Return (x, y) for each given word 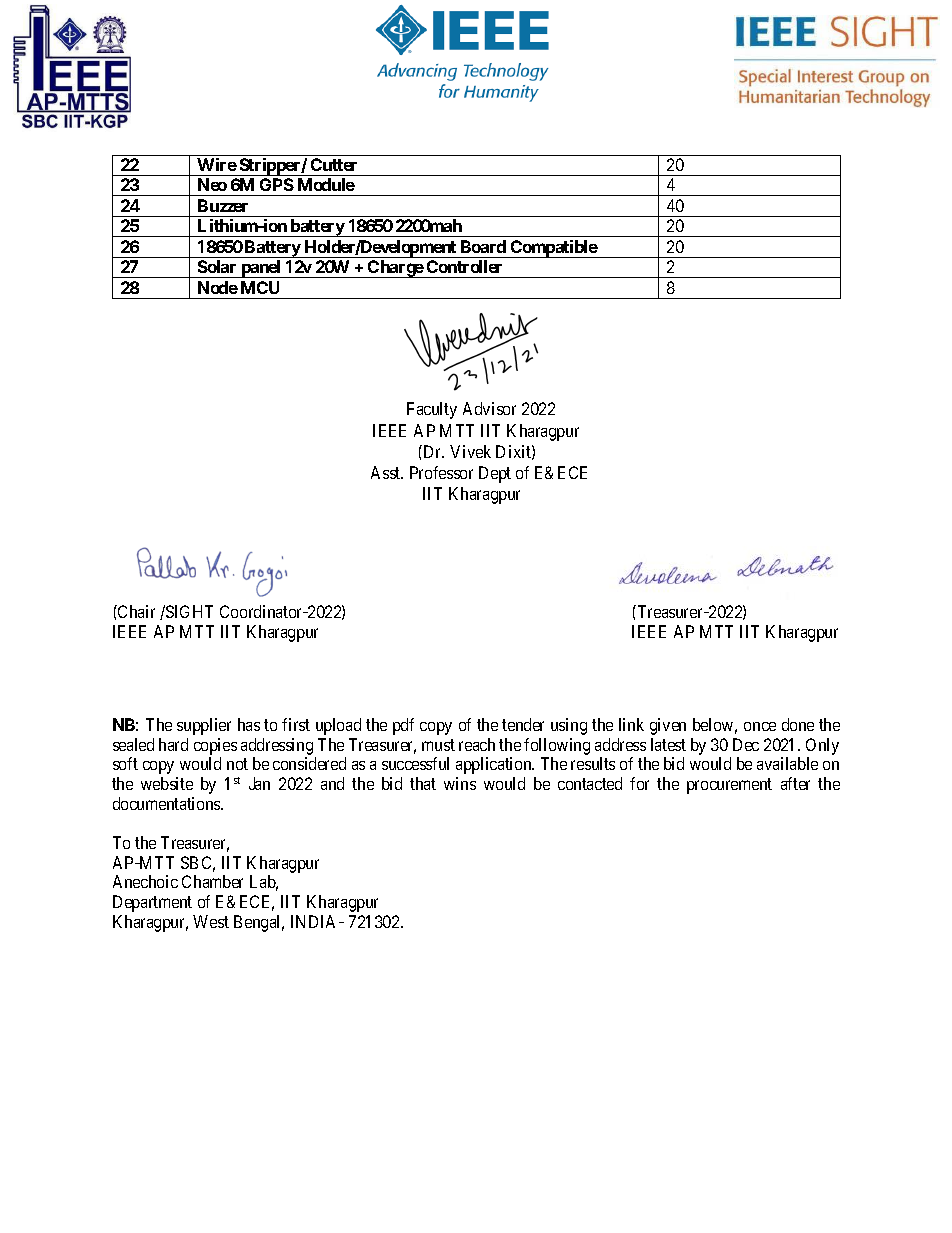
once (760, 726)
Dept (495, 474)
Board (483, 246)
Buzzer (223, 205)
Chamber (212, 881)
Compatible (553, 249)
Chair (135, 611)
